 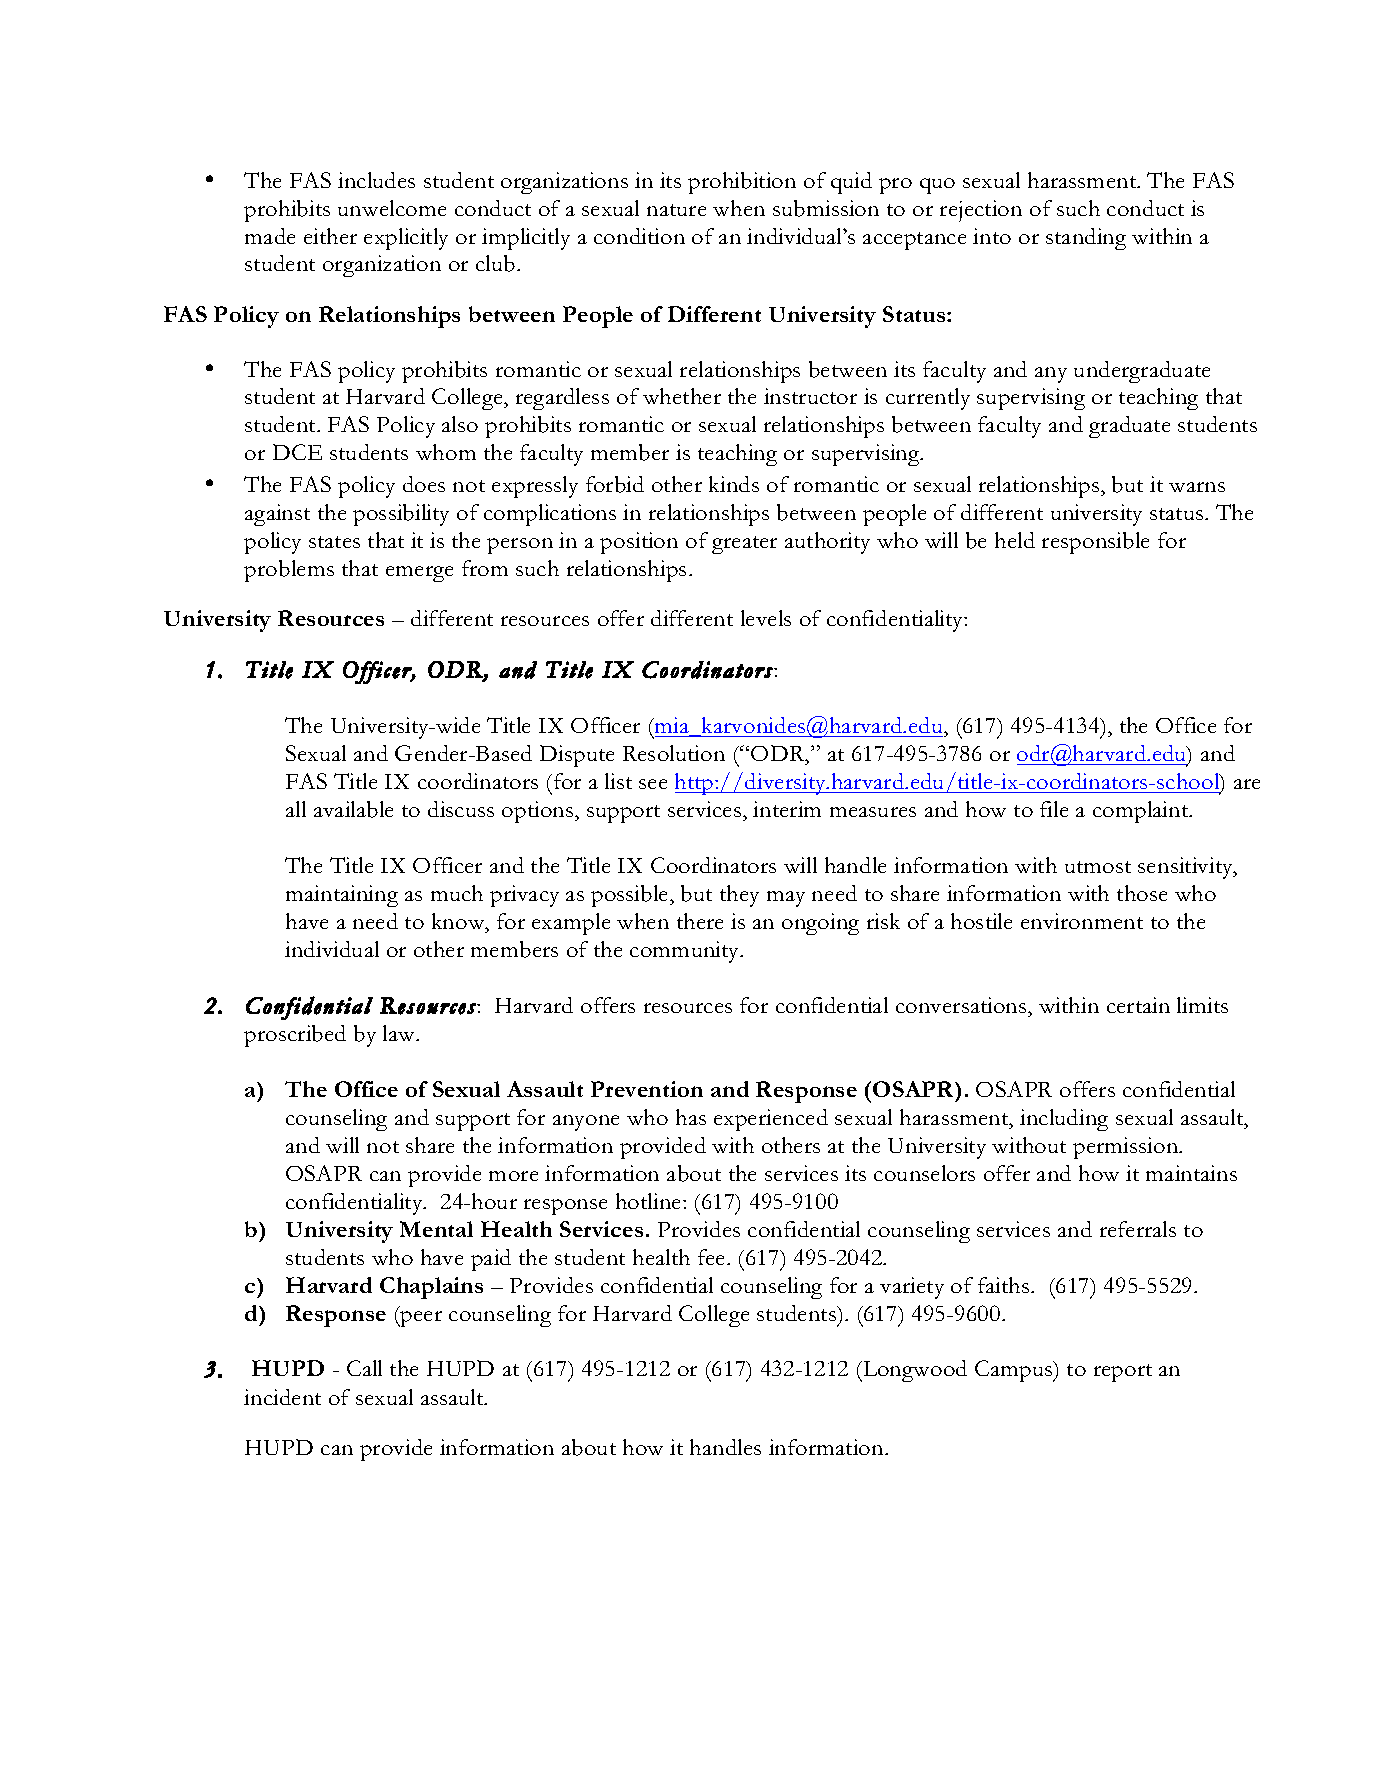 What do you see at coordinates (686, 952) in the page?
I see `community` at bounding box center [686, 952].
